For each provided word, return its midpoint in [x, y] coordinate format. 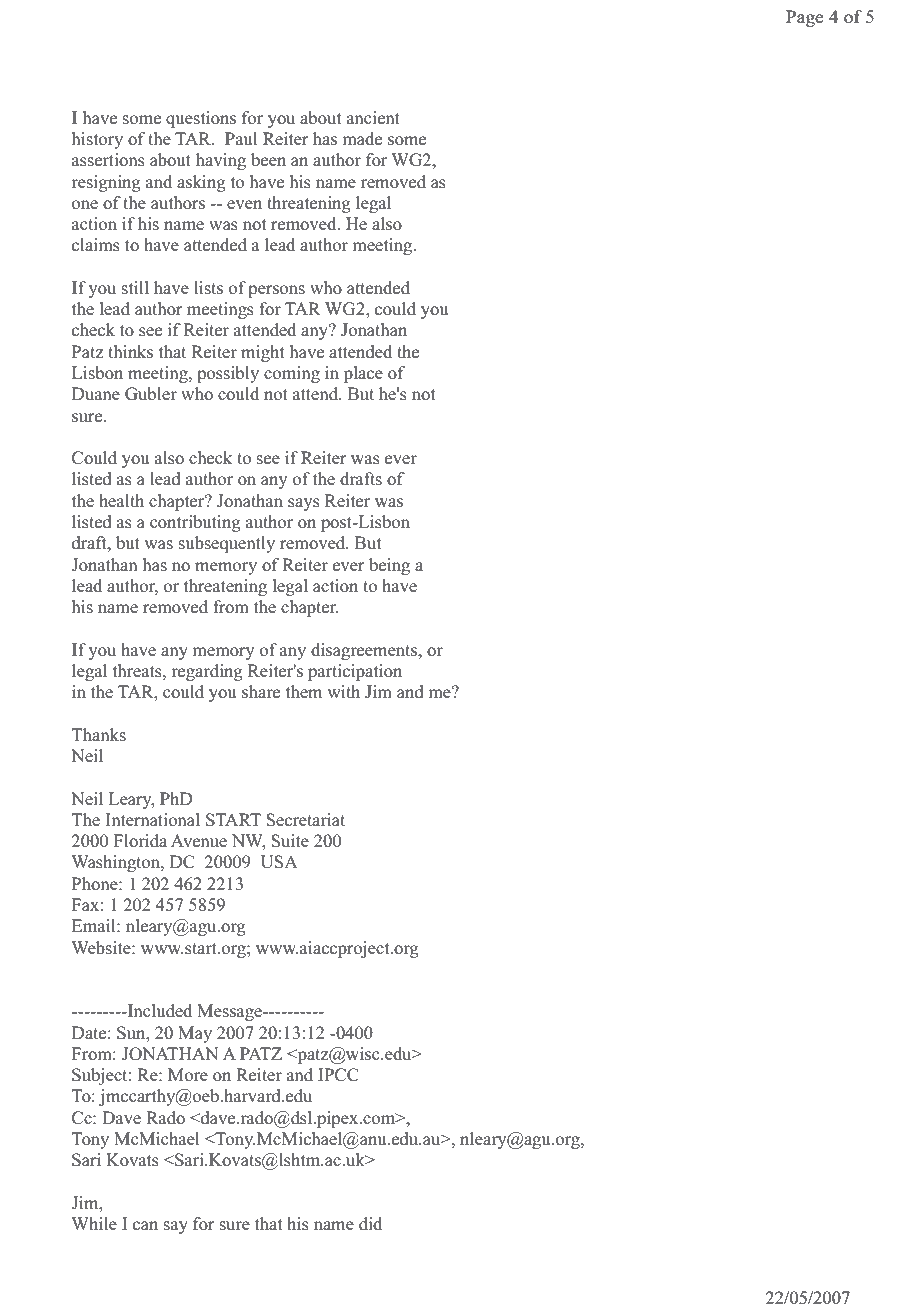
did [370, 1223]
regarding [207, 672]
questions [201, 119]
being [389, 566]
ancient [373, 117]
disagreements [365, 651]
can [145, 1225]
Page [804, 18]
